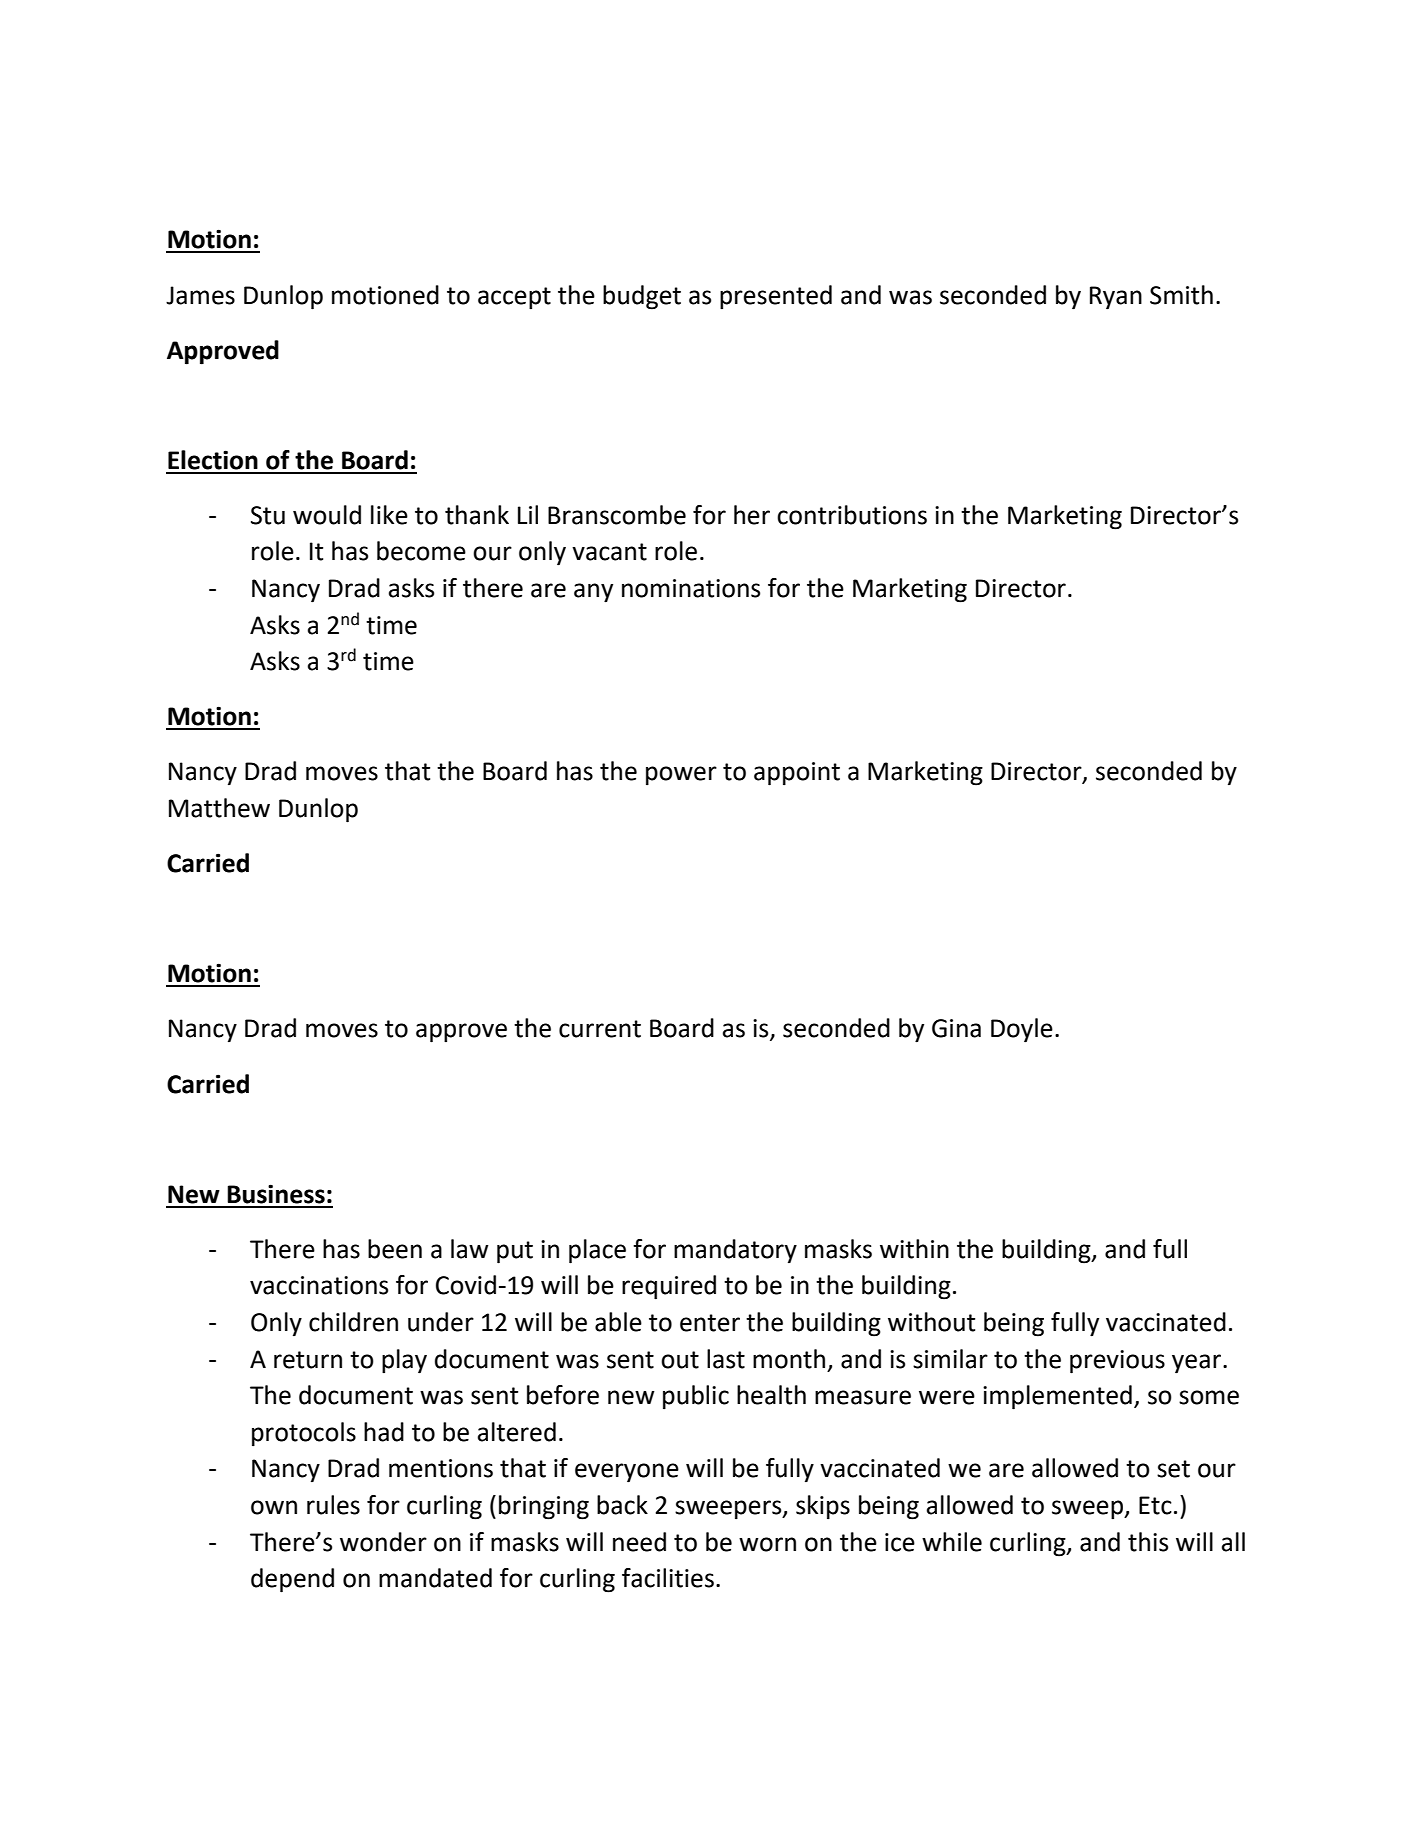  What do you see at coordinates (1022, 1030) in the image?
I see `Doyle` at bounding box center [1022, 1030].
